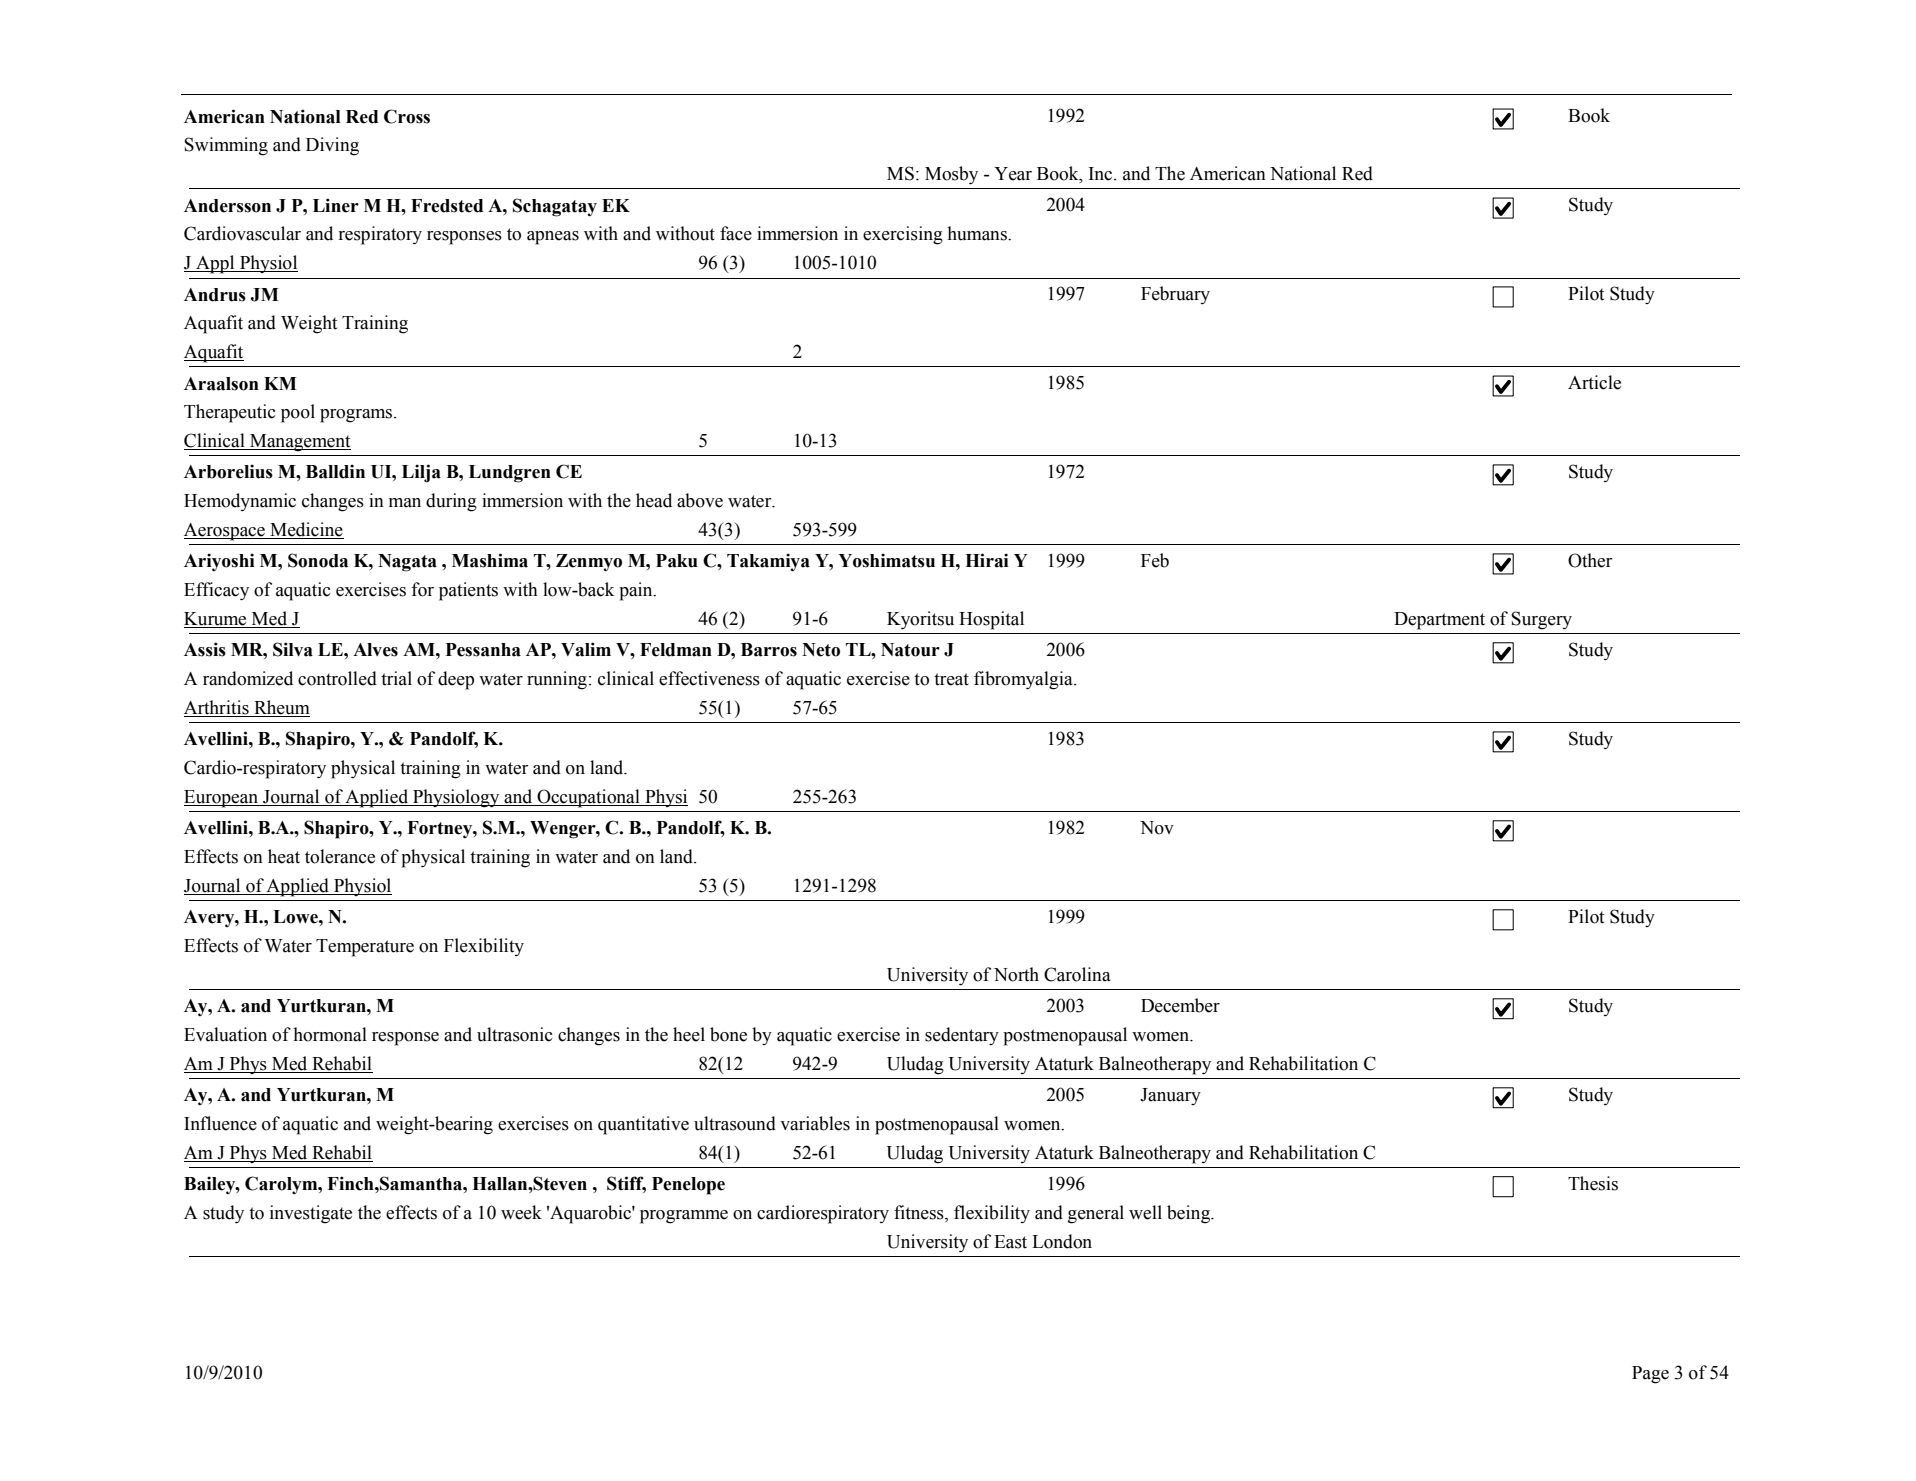  Describe the element at coordinates (332, 146) in the image. I see `Diving` at that location.
